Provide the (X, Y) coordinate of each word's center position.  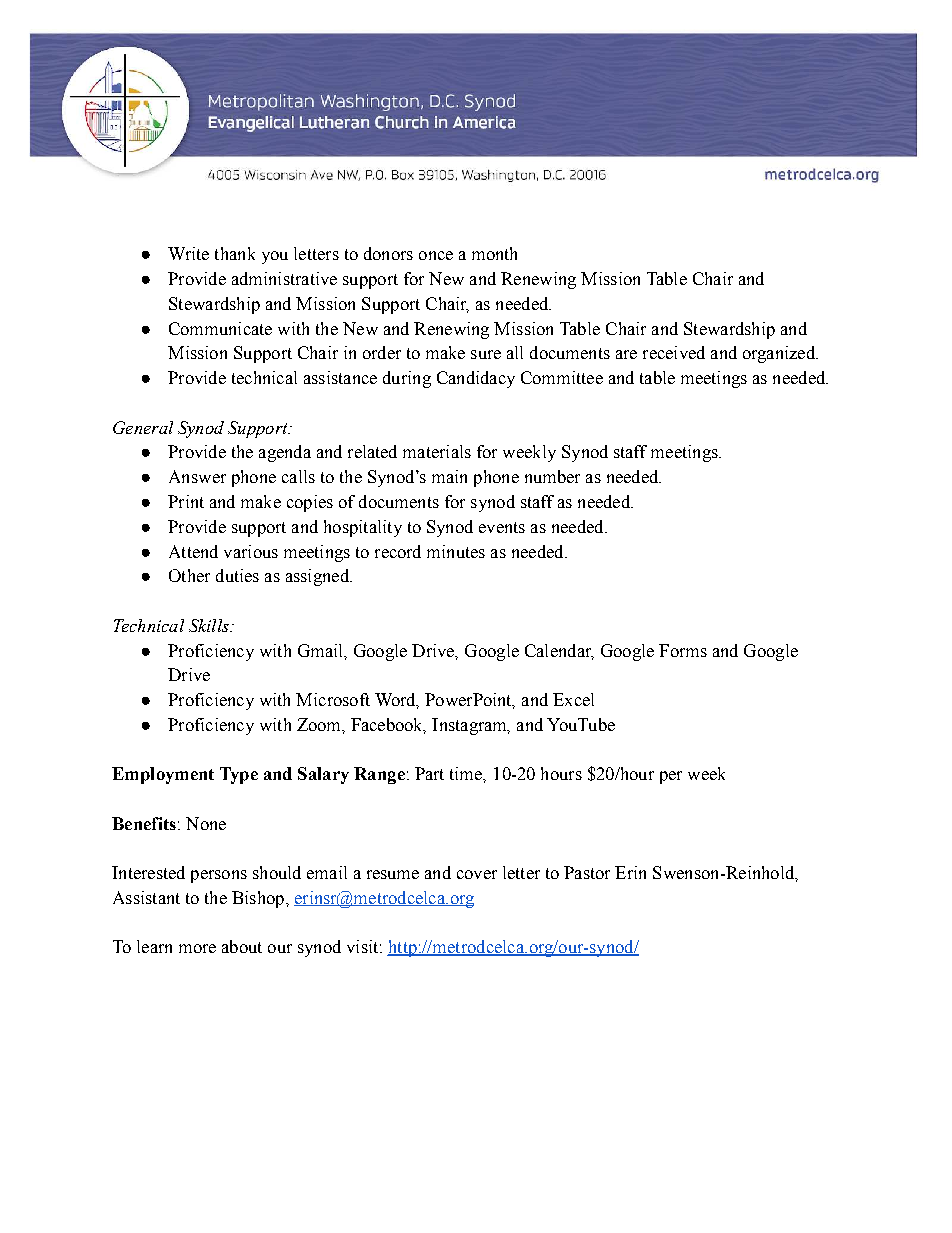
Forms (683, 650)
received (674, 352)
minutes (456, 551)
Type (239, 775)
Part (429, 773)
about (242, 946)
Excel (573, 699)
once (436, 255)
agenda (285, 453)
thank (235, 253)
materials (437, 451)
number (552, 476)
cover (477, 874)
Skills (210, 625)
